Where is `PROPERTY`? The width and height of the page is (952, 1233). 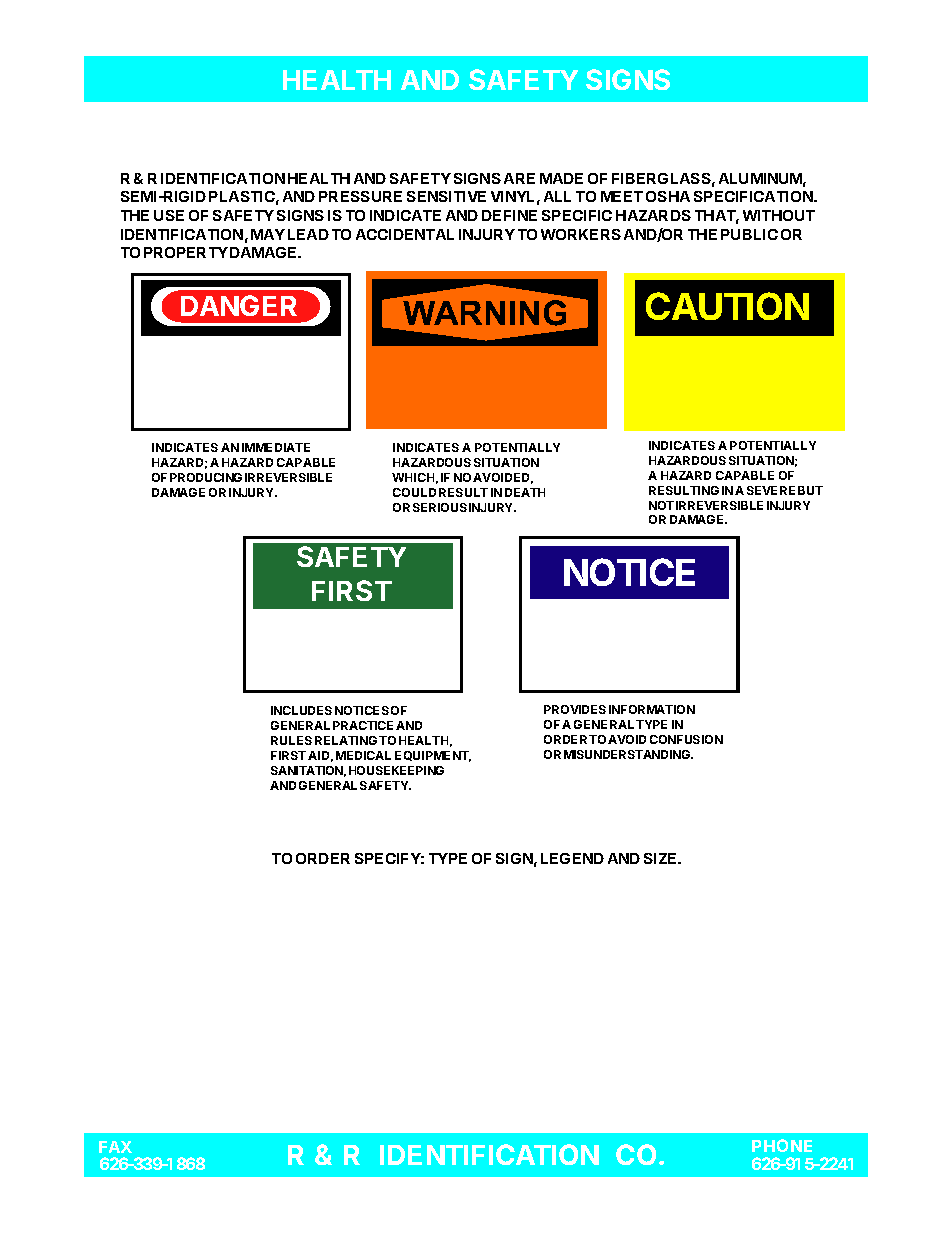 PROPERTY is located at coordinates (186, 252).
